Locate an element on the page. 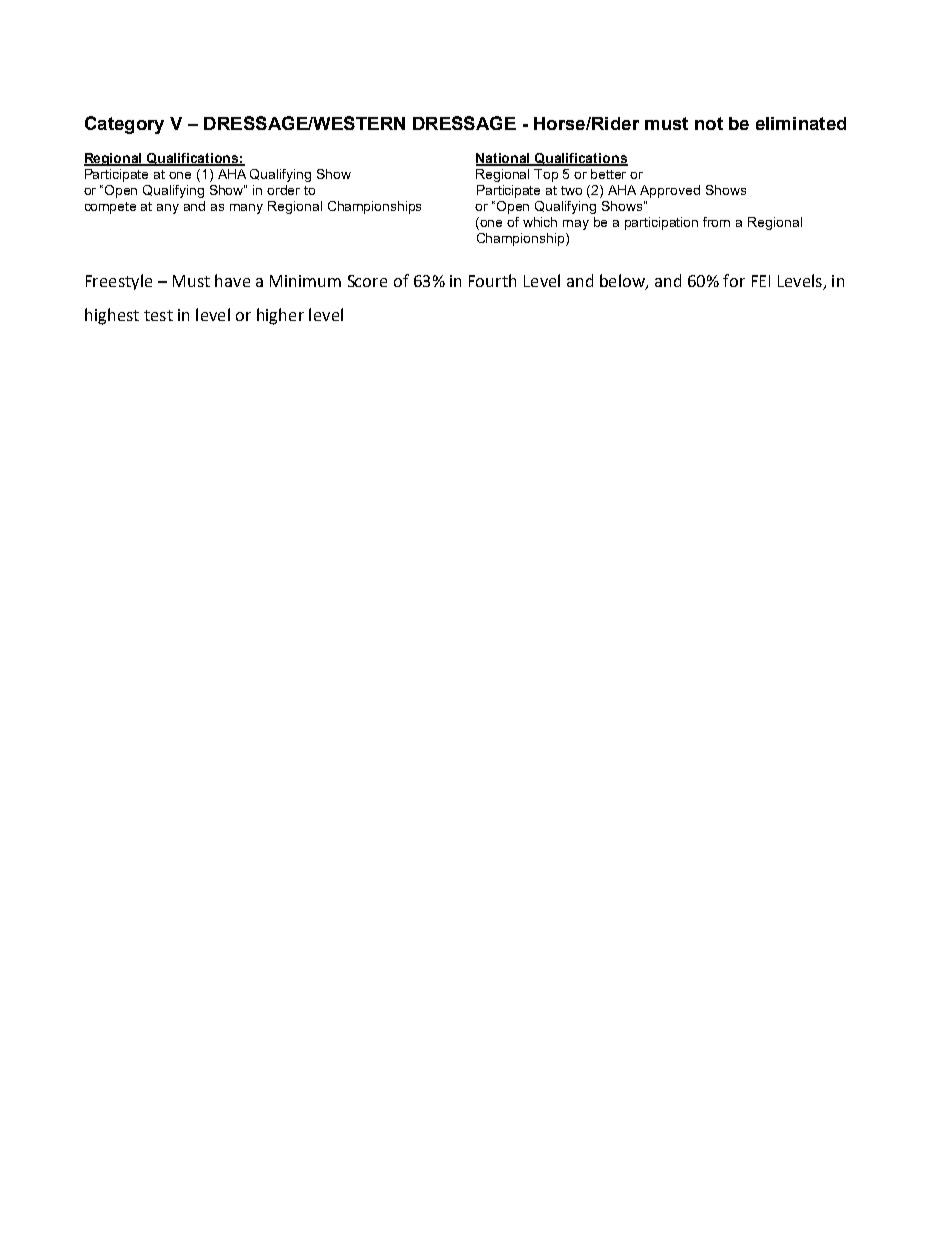  participation is located at coordinates (661, 223).
